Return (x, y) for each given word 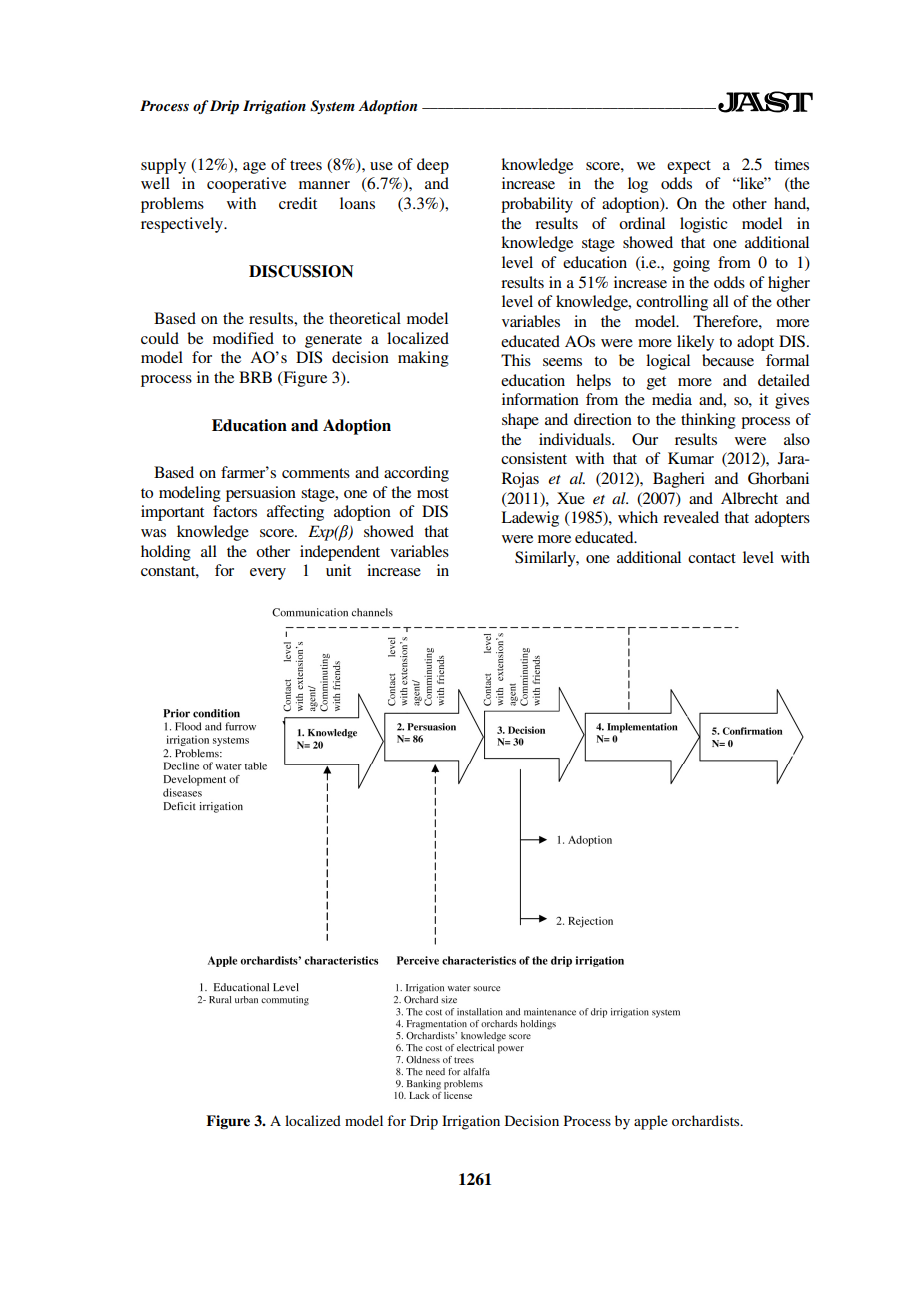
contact (712, 558)
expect (689, 167)
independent (340, 553)
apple (651, 1122)
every (268, 574)
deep (433, 166)
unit (338, 570)
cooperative (246, 185)
